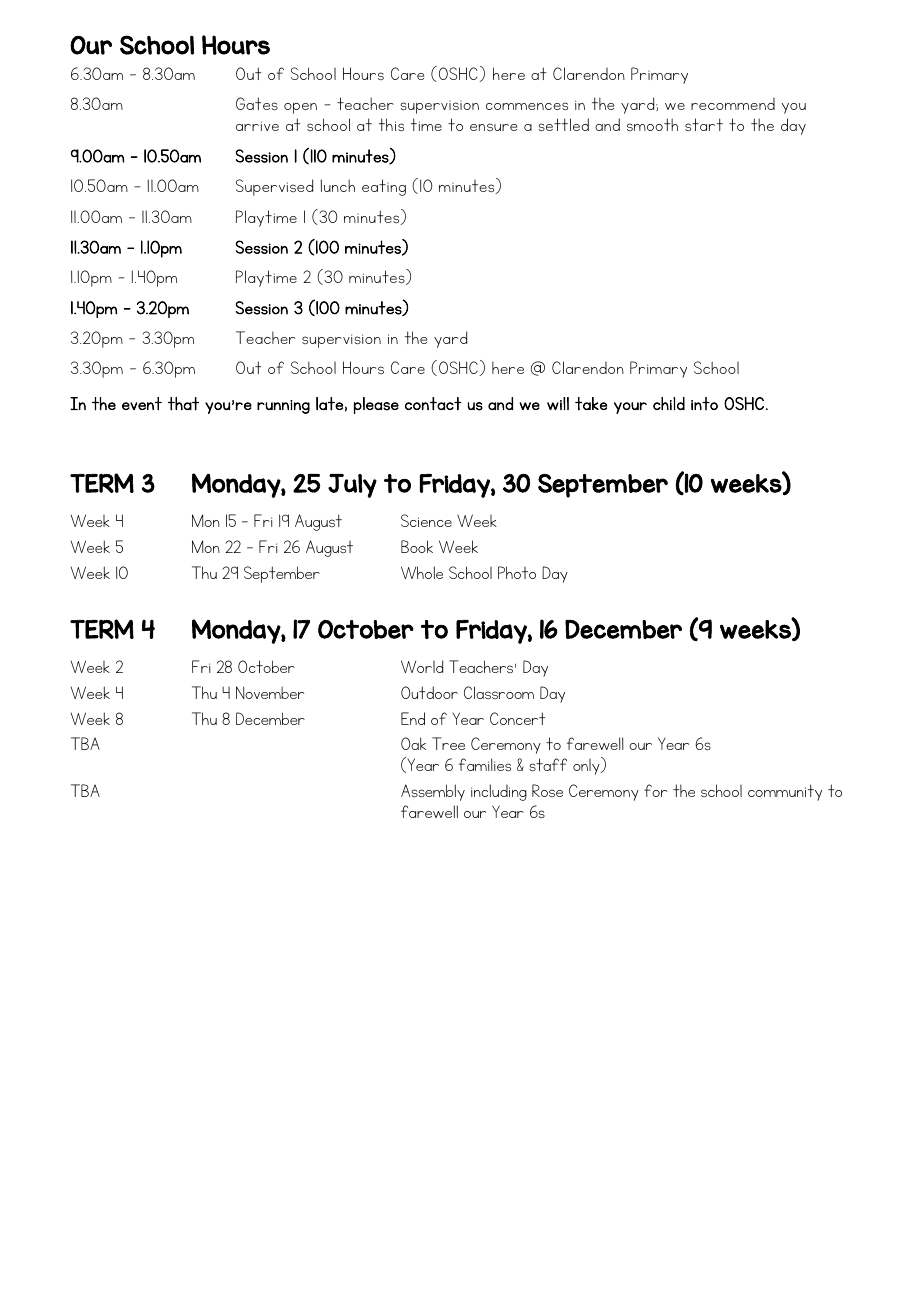 This image has width=924, height=1308. I want to click on contact, so click(433, 404).
